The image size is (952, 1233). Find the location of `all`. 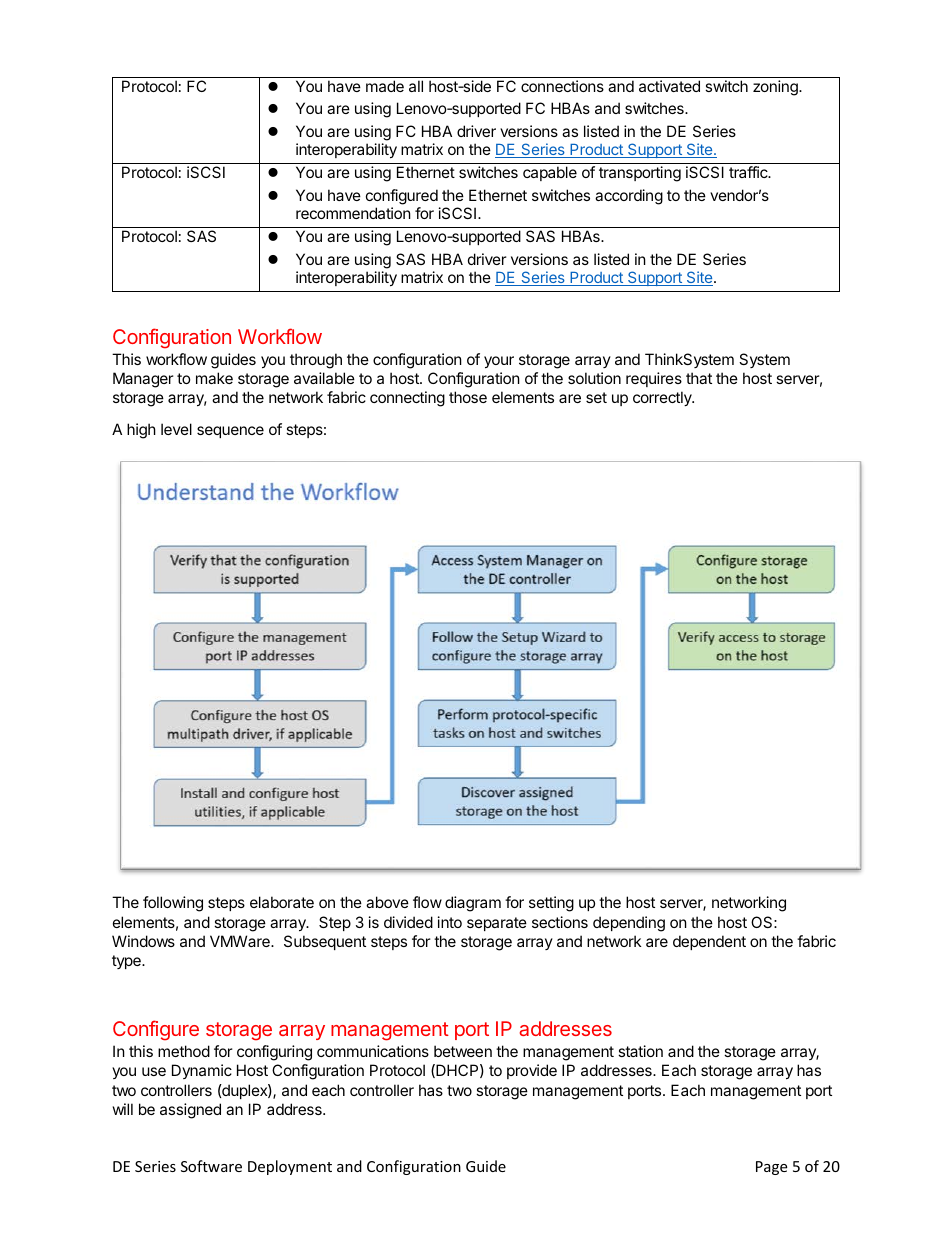

all is located at coordinates (416, 86).
